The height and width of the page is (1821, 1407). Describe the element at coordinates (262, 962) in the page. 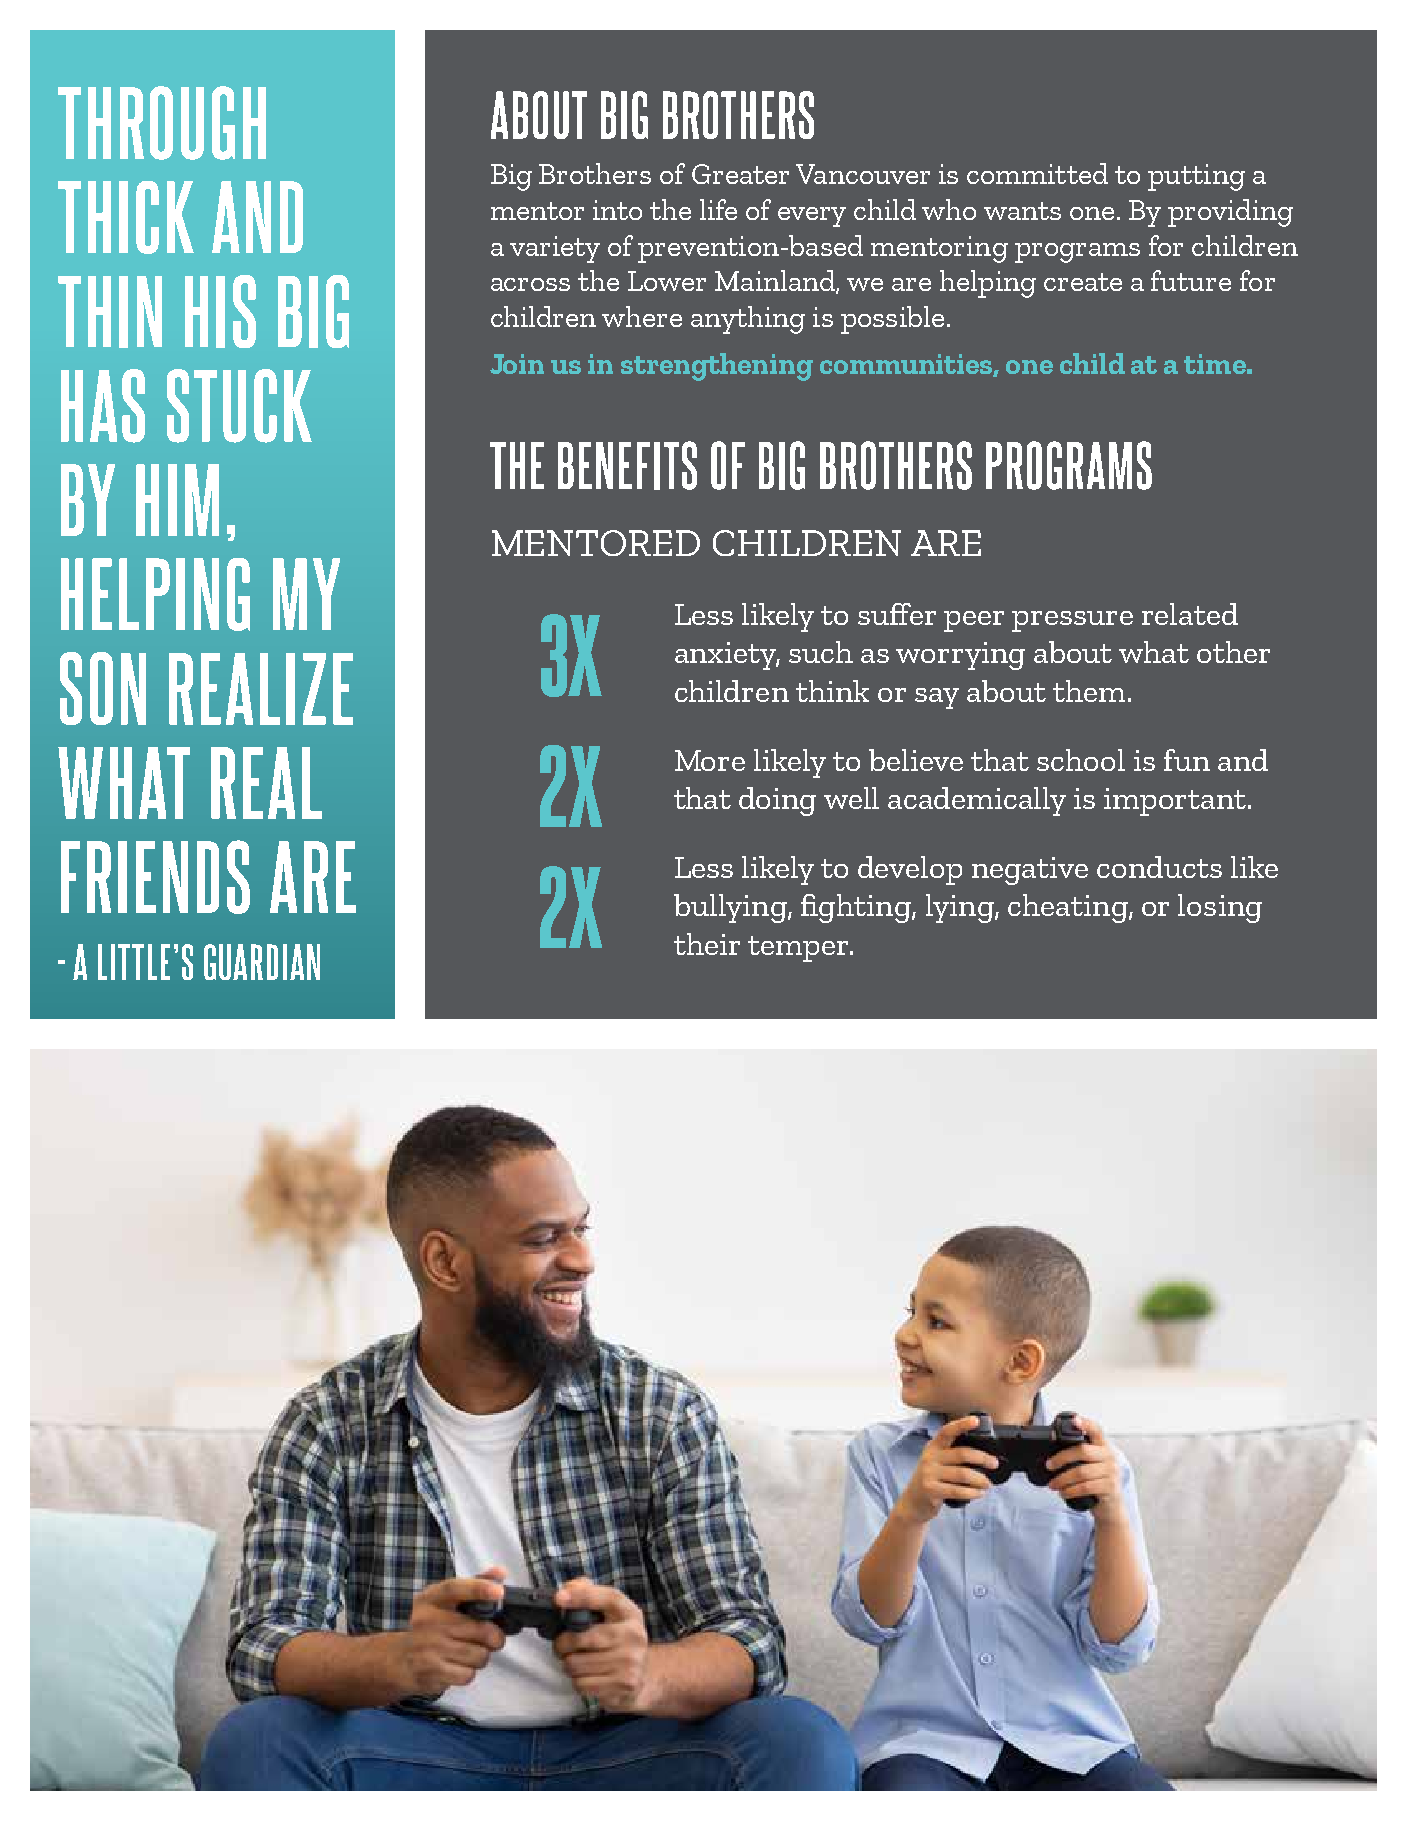

I see `GUARDIAN` at that location.
